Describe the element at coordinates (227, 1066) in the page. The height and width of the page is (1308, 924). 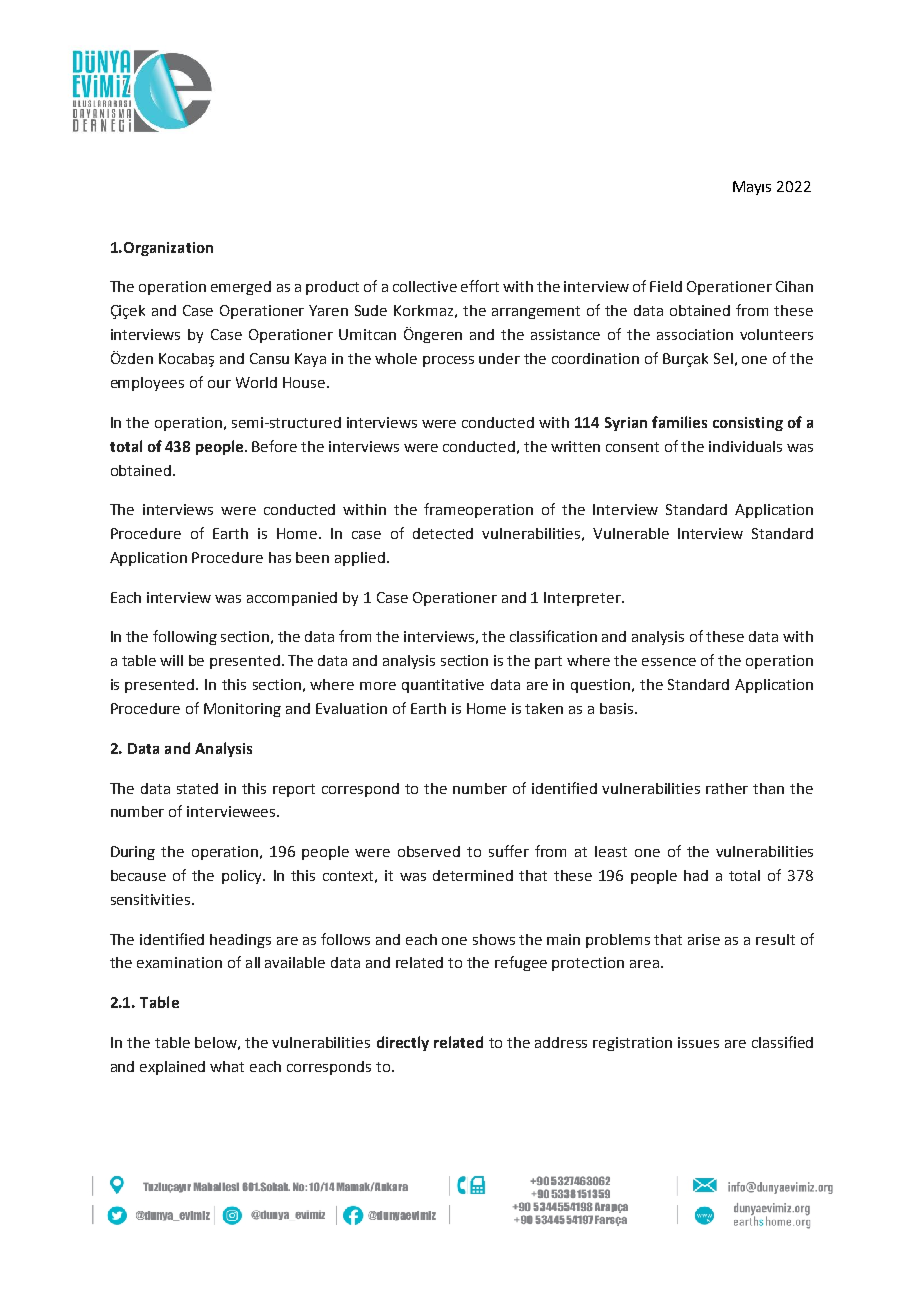
I see `what` at that location.
